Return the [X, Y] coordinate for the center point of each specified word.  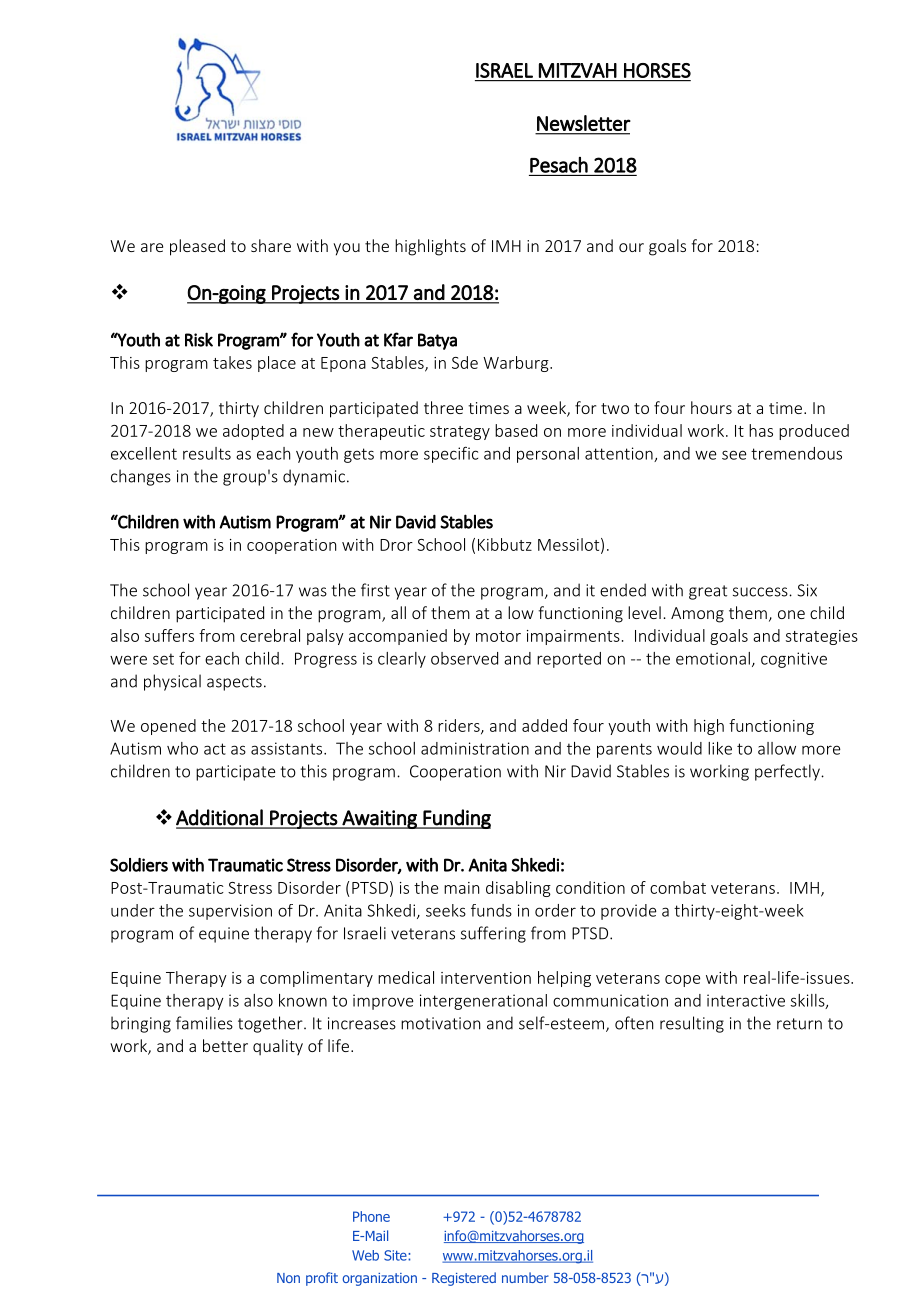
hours [711, 407]
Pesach [559, 165]
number [525, 1277]
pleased [197, 247]
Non [288, 1278]
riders [460, 726]
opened [168, 727]
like [720, 748]
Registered [464, 1279]
